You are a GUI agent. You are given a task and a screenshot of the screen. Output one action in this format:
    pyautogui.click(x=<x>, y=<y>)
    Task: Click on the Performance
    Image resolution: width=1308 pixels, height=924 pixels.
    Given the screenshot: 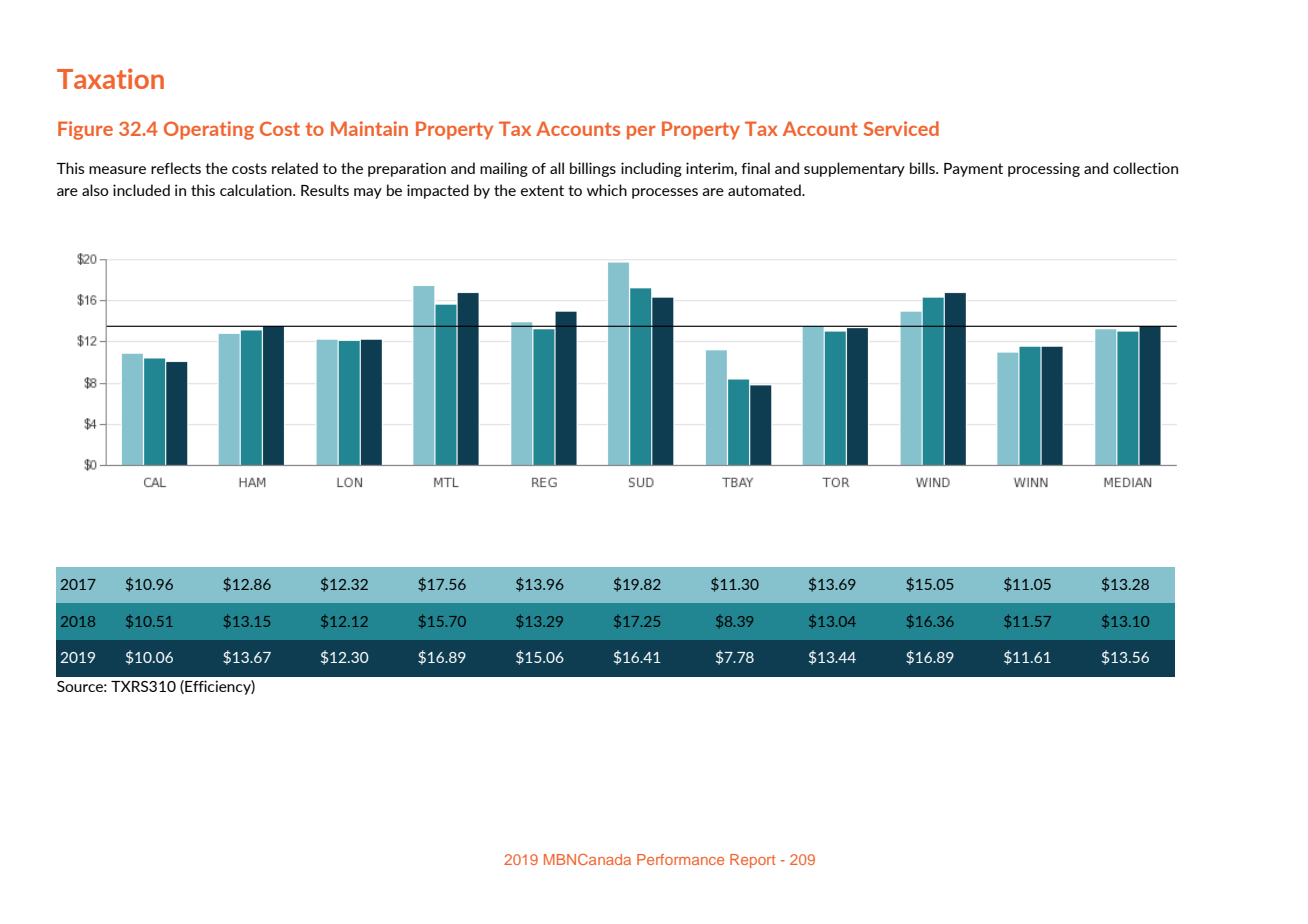 What is the action you would take?
    pyautogui.click(x=680, y=859)
